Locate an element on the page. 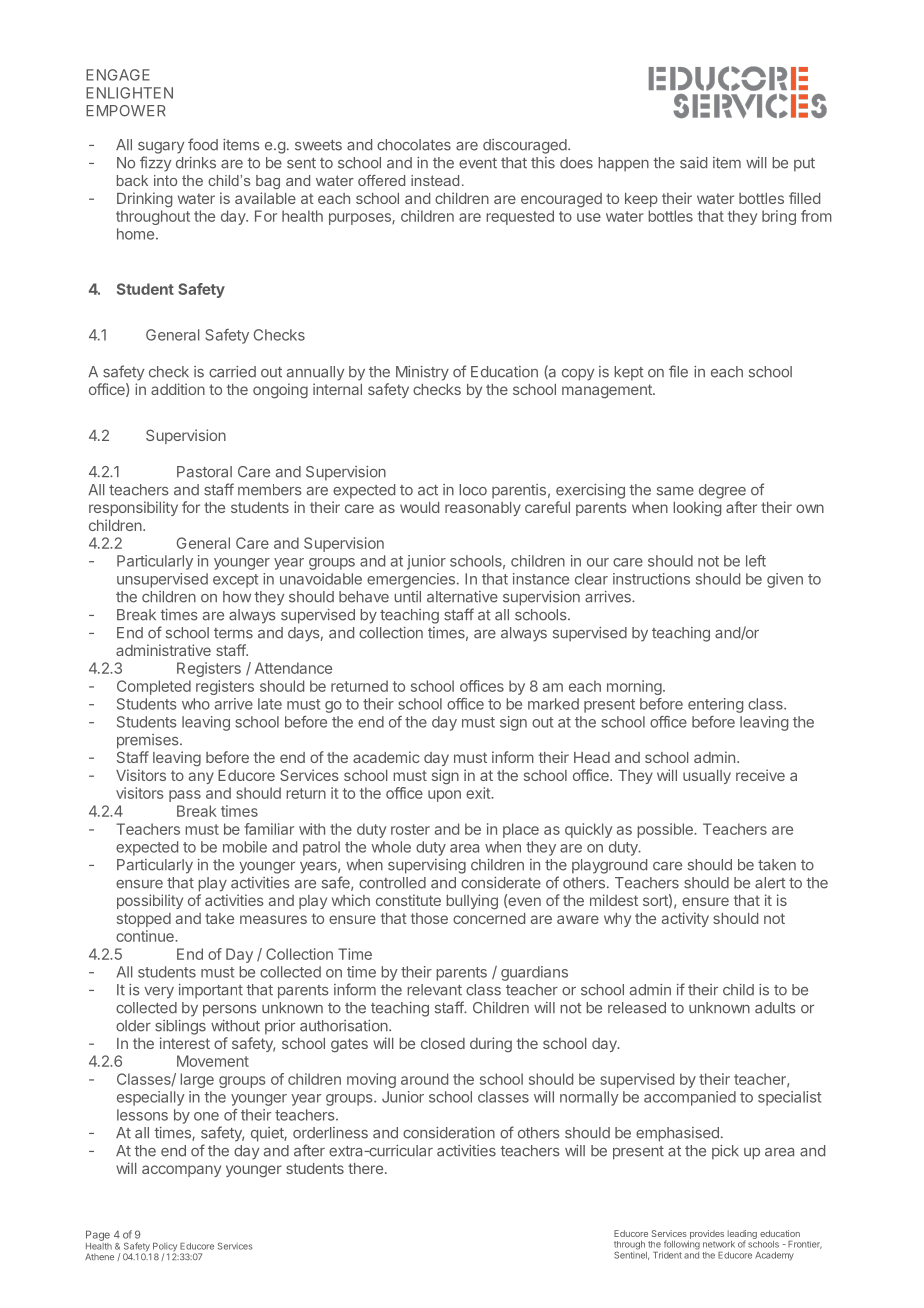  said is located at coordinates (693, 163).
